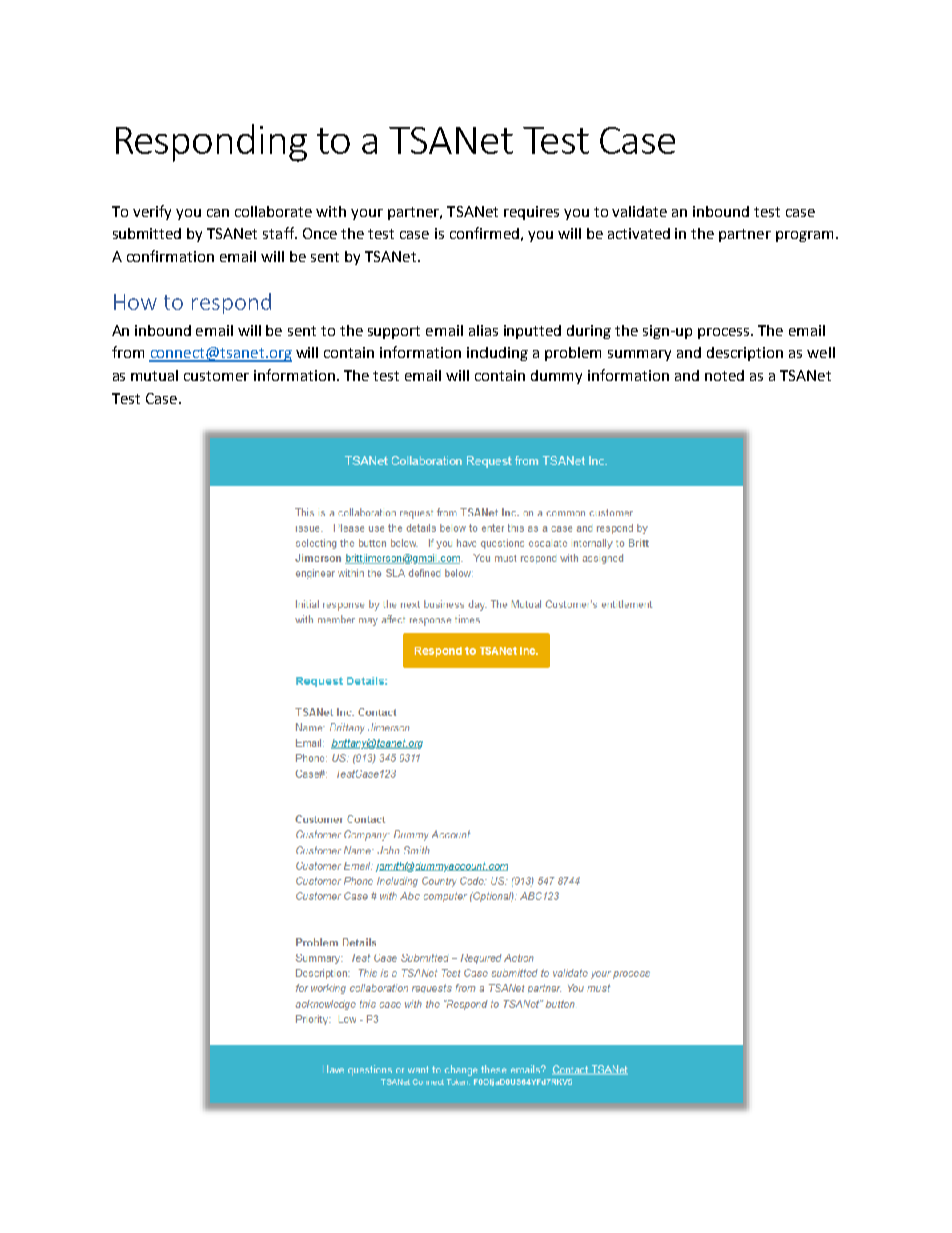 The height and width of the screenshot is (1233, 952). Describe the element at coordinates (484, 233) in the screenshot. I see `confirmed` at that location.
